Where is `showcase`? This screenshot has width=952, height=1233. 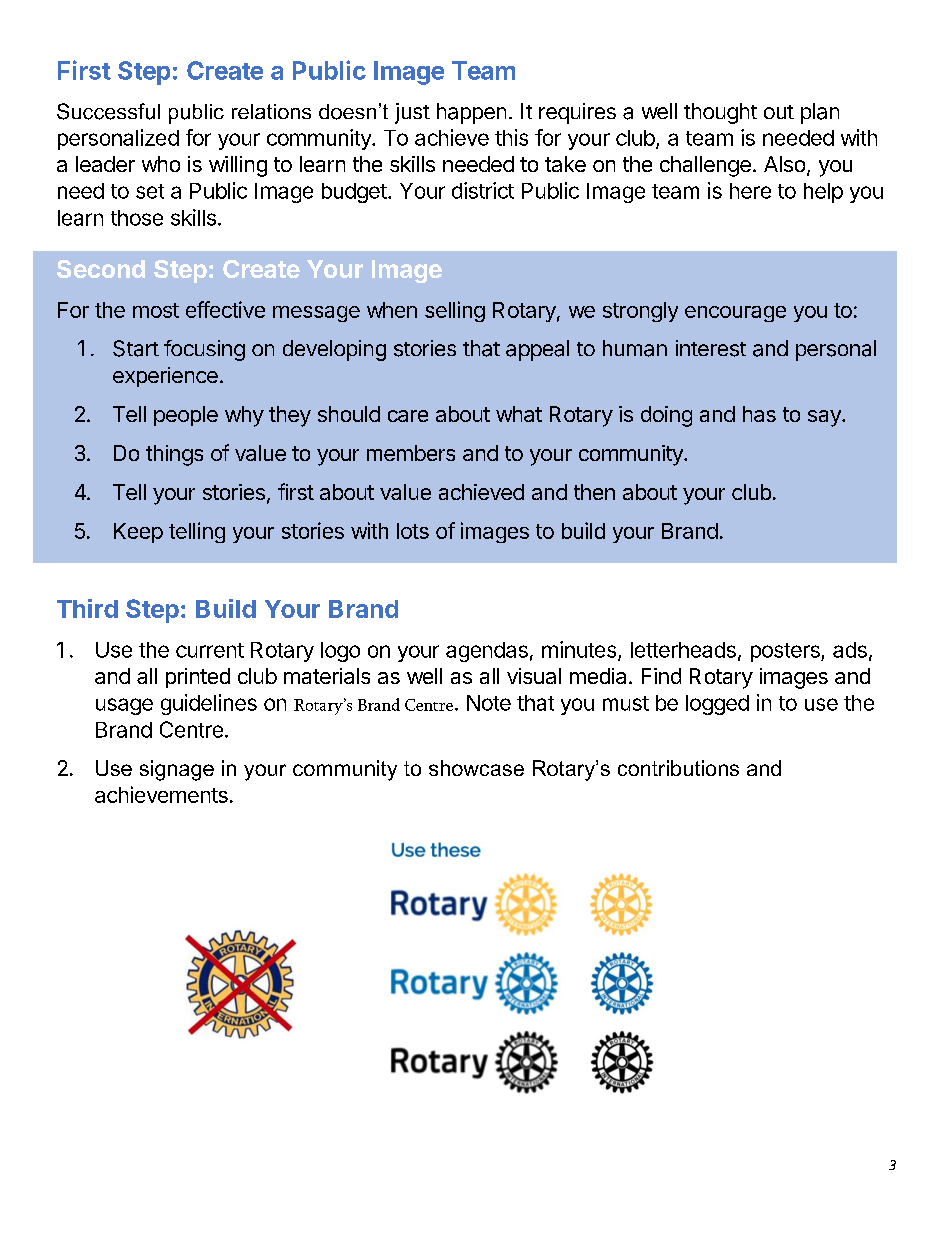
showcase is located at coordinates (476, 768).
